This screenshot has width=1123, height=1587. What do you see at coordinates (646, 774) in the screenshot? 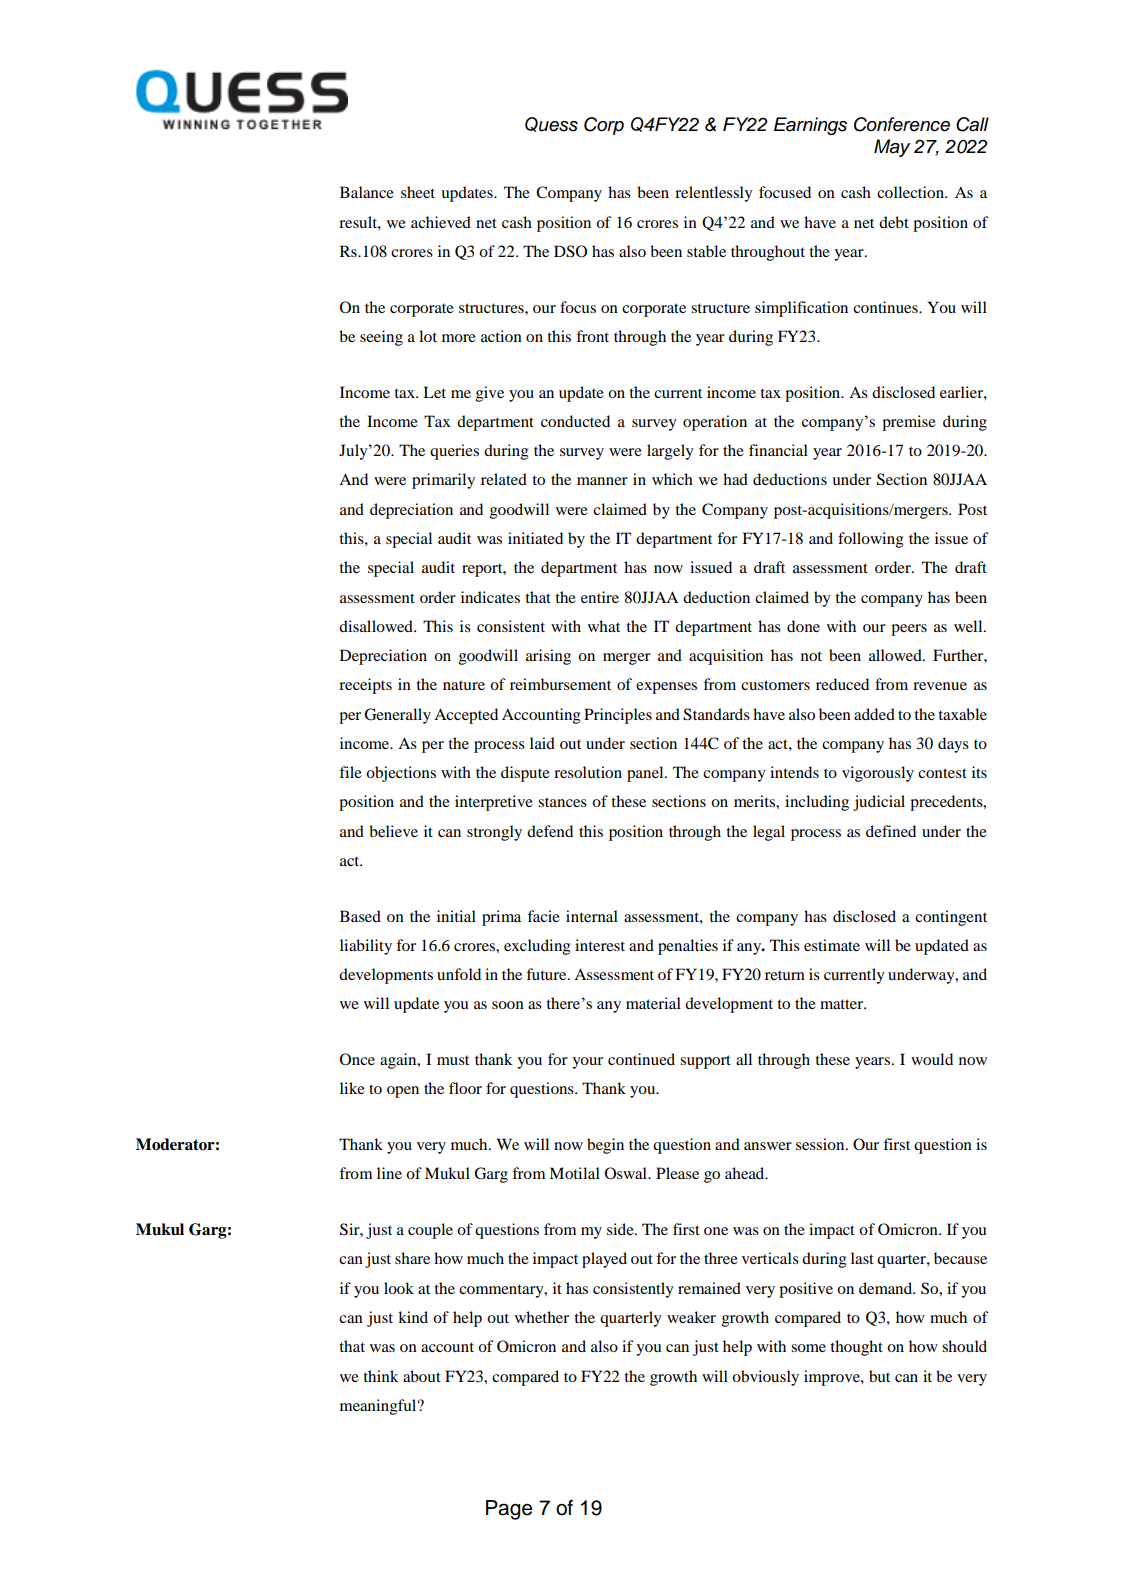
I see `panel` at bounding box center [646, 774].
